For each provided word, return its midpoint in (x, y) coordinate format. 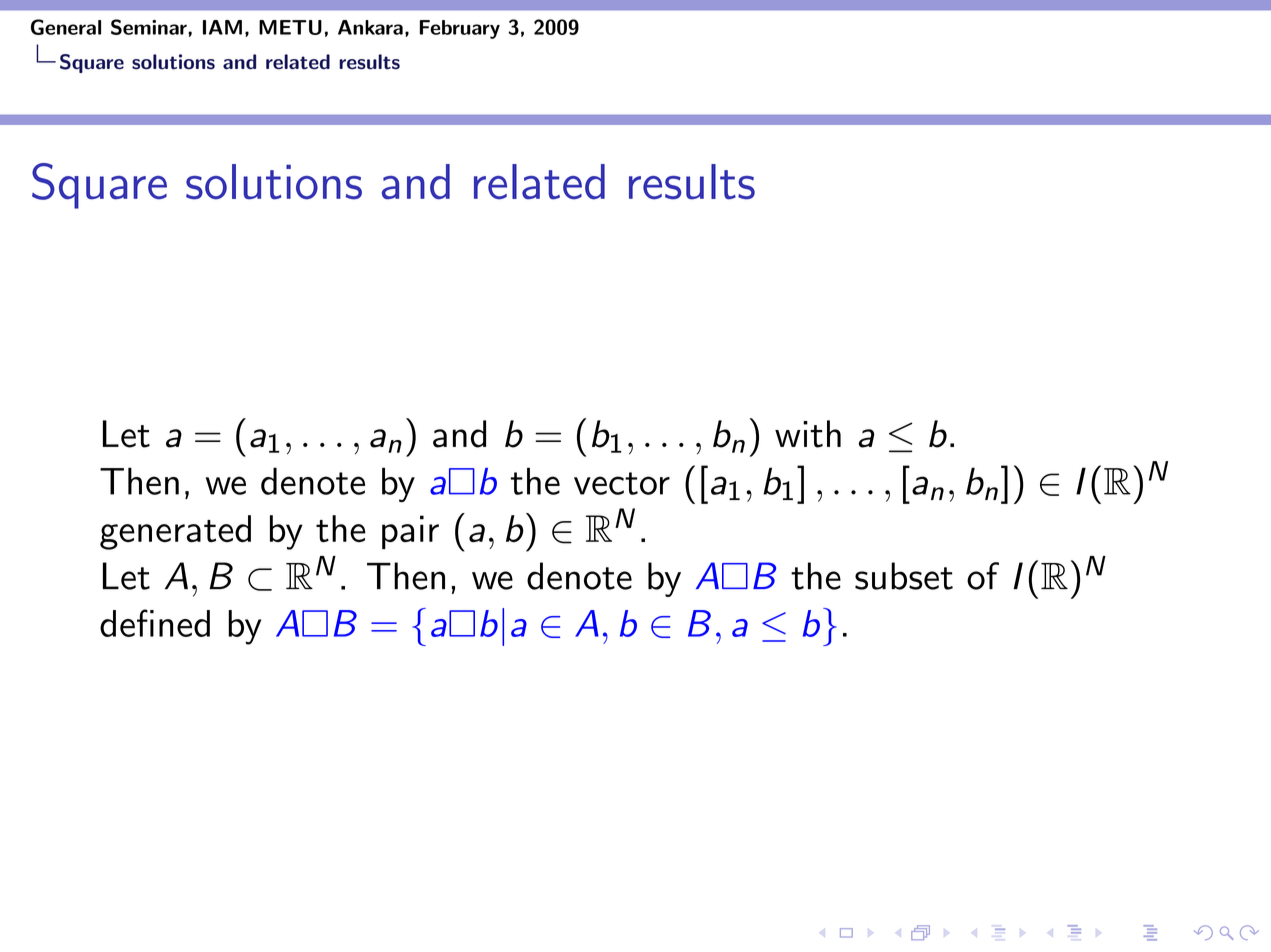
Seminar (150, 27)
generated (175, 532)
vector (622, 483)
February (460, 29)
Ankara (370, 27)
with (808, 434)
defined (155, 623)
